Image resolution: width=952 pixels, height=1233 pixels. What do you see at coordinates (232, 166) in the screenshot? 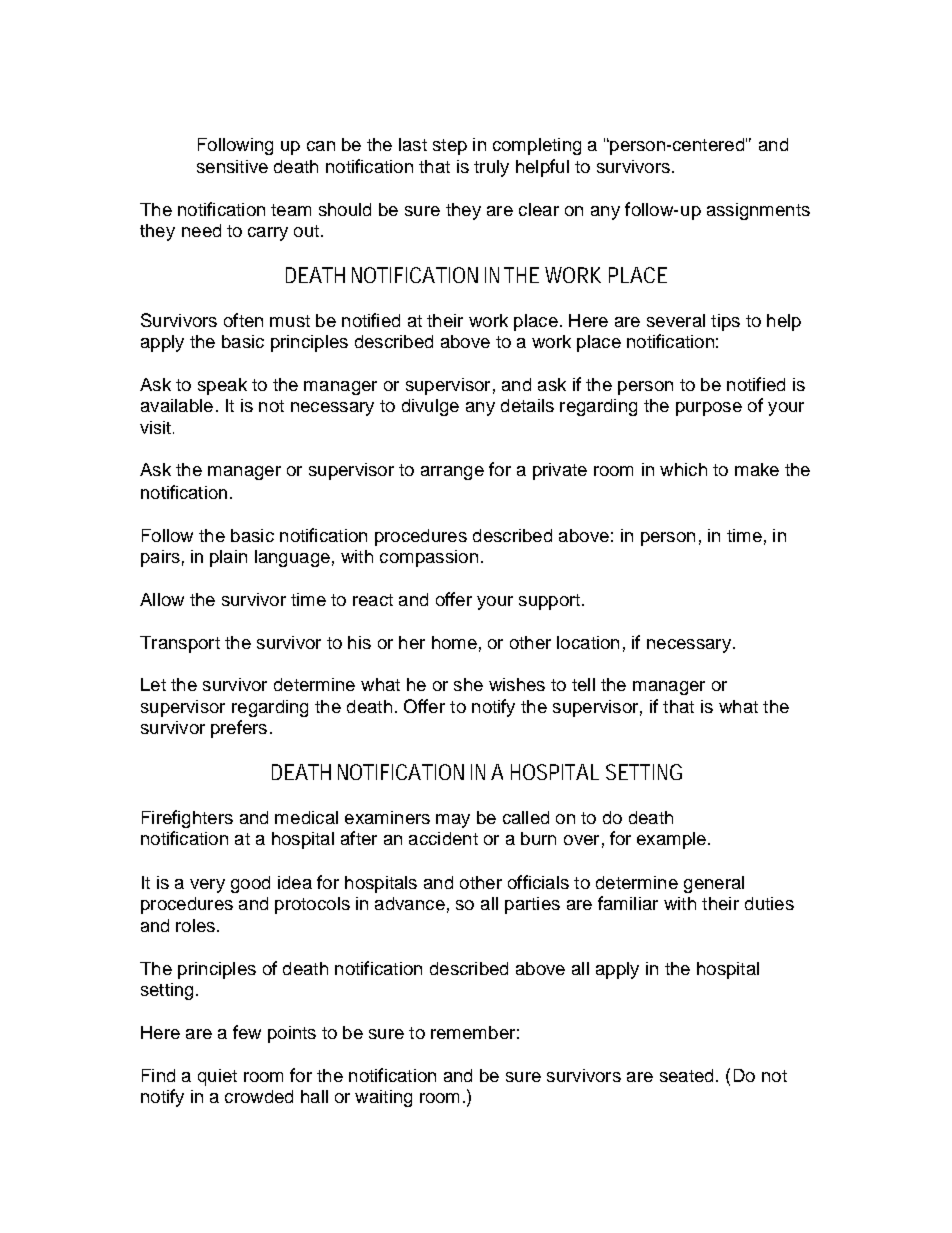
I see `sensitive` at bounding box center [232, 166].
